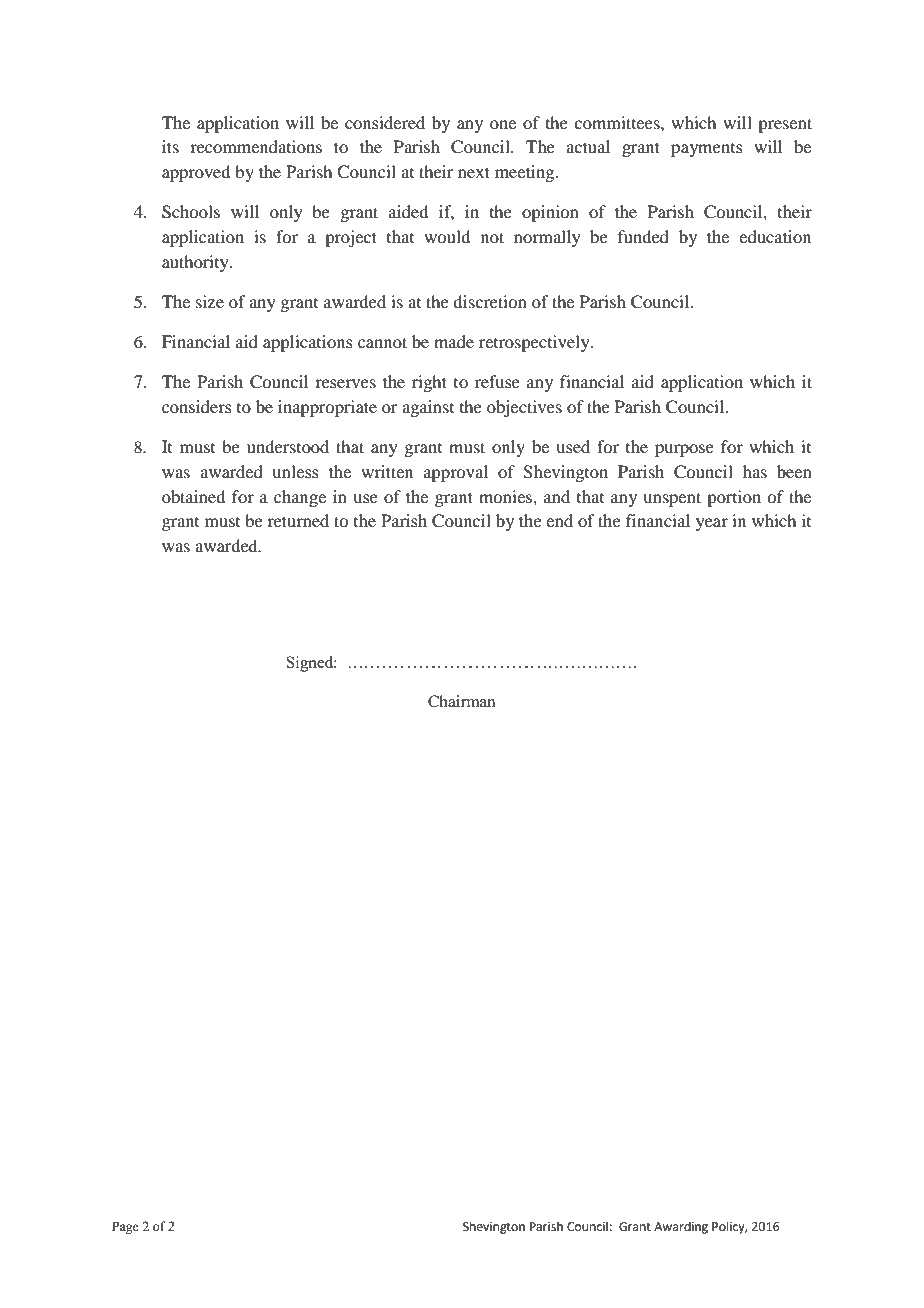  What do you see at coordinates (712, 524) in the page?
I see `year` at bounding box center [712, 524].
